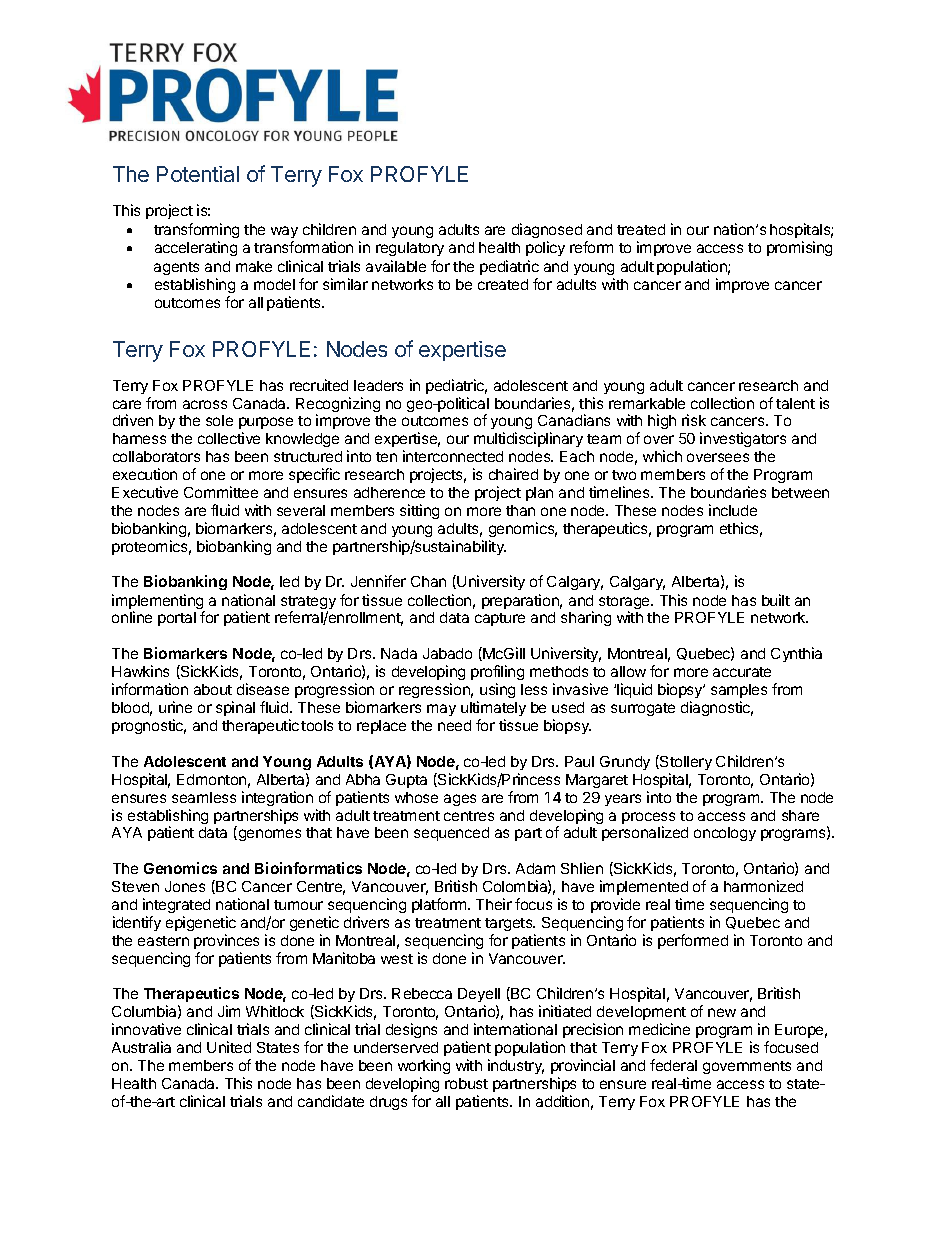 This screenshot has width=952, height=1233. Describe the element at coordinates (500, 619) in the screenshot. I see `capture` at that location.
